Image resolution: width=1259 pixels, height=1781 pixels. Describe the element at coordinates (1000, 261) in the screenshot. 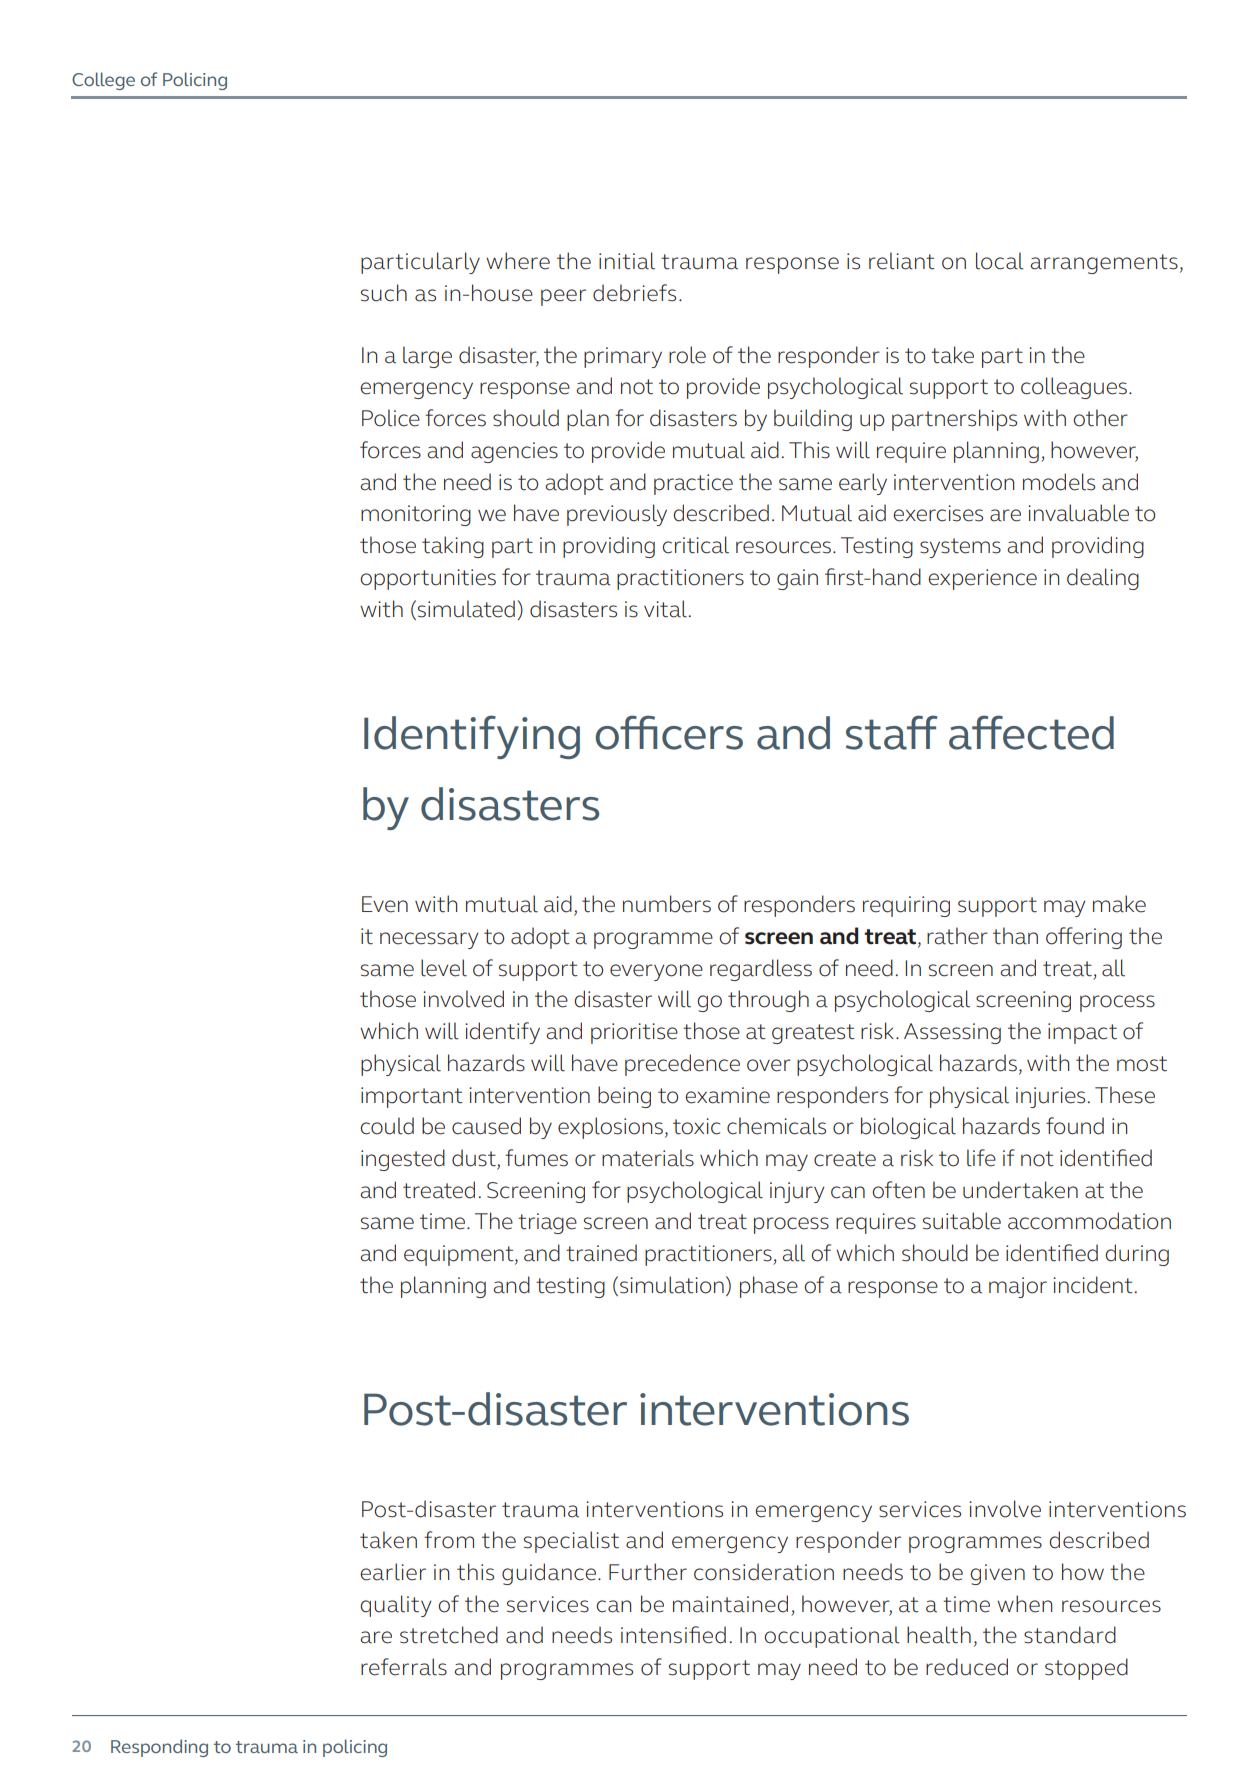

I see `local` at that location.
